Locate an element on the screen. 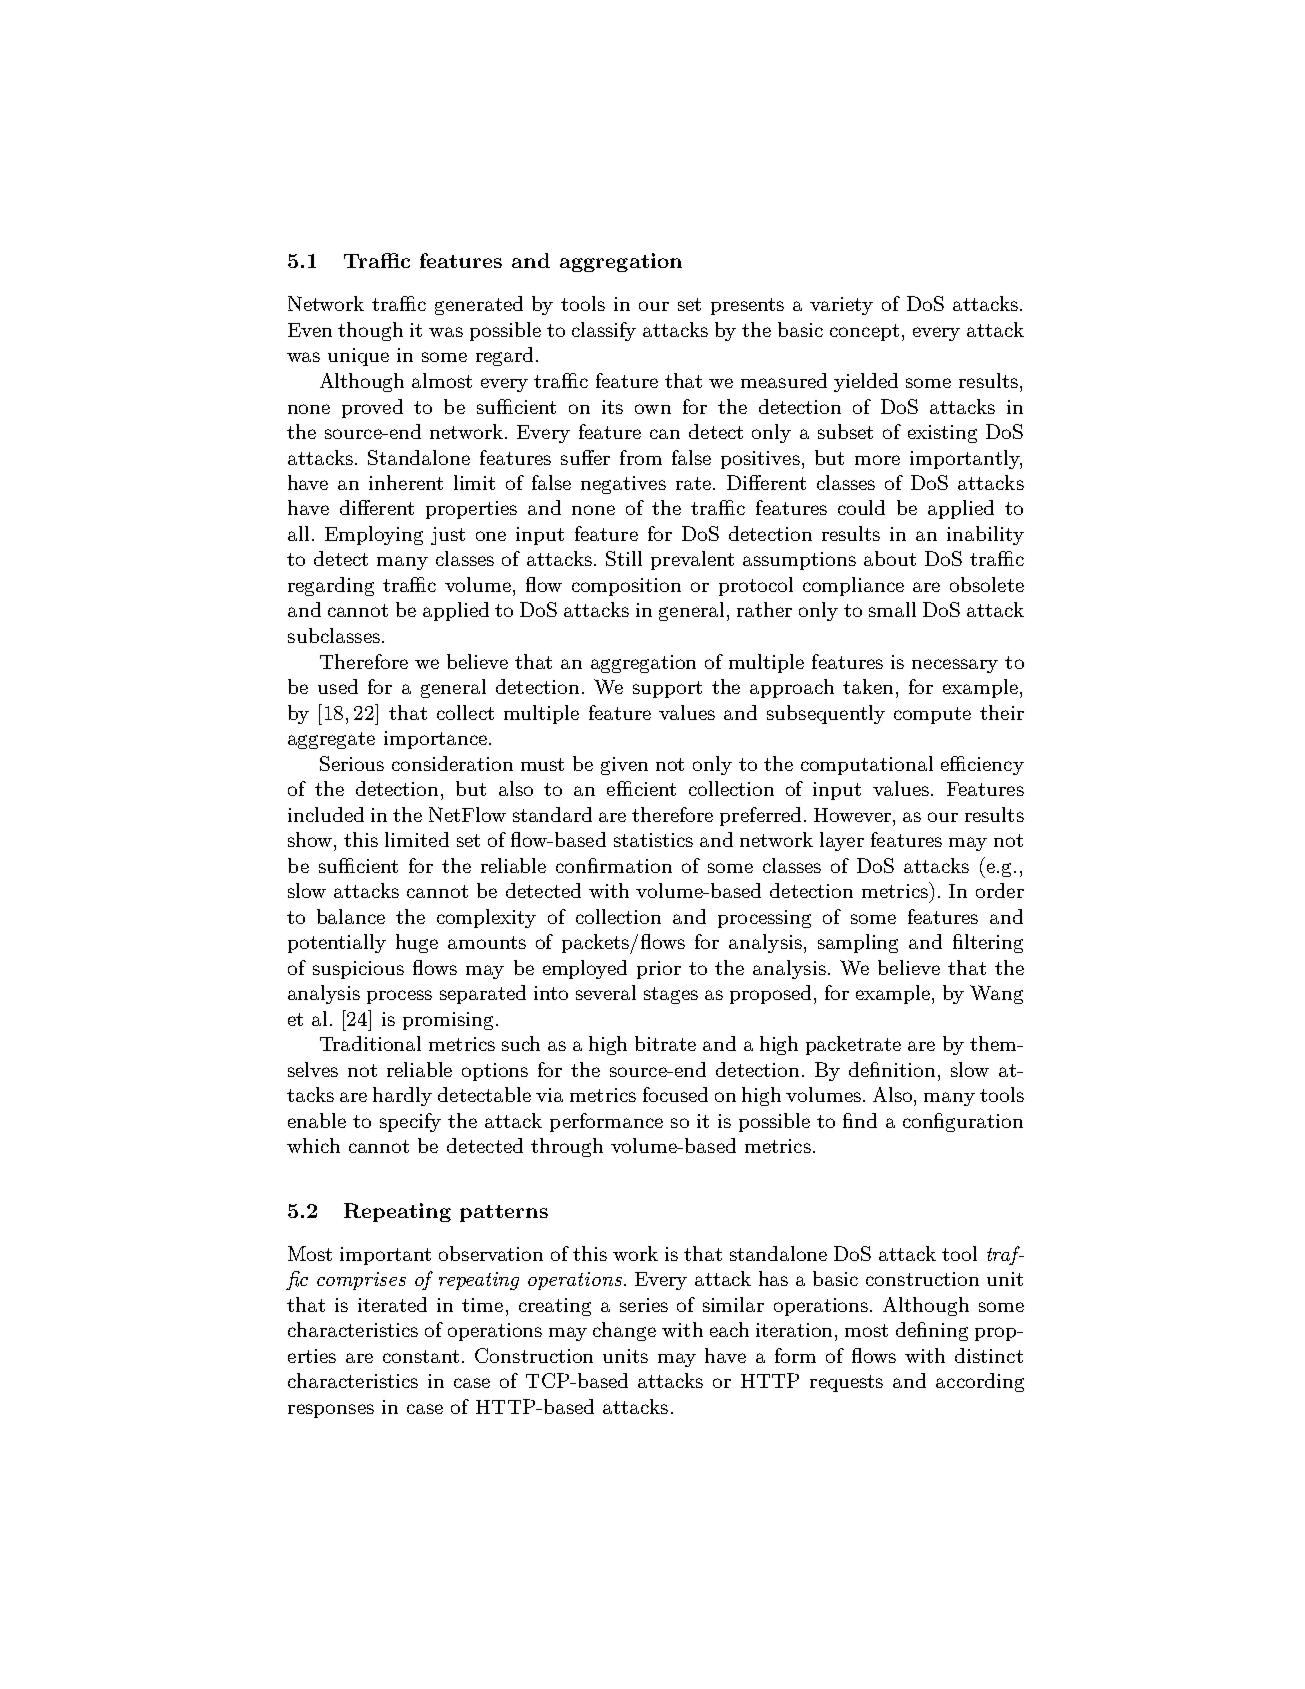 This screenshot has width=1305, height=1689. layer is located at coordinates (842, 841).
